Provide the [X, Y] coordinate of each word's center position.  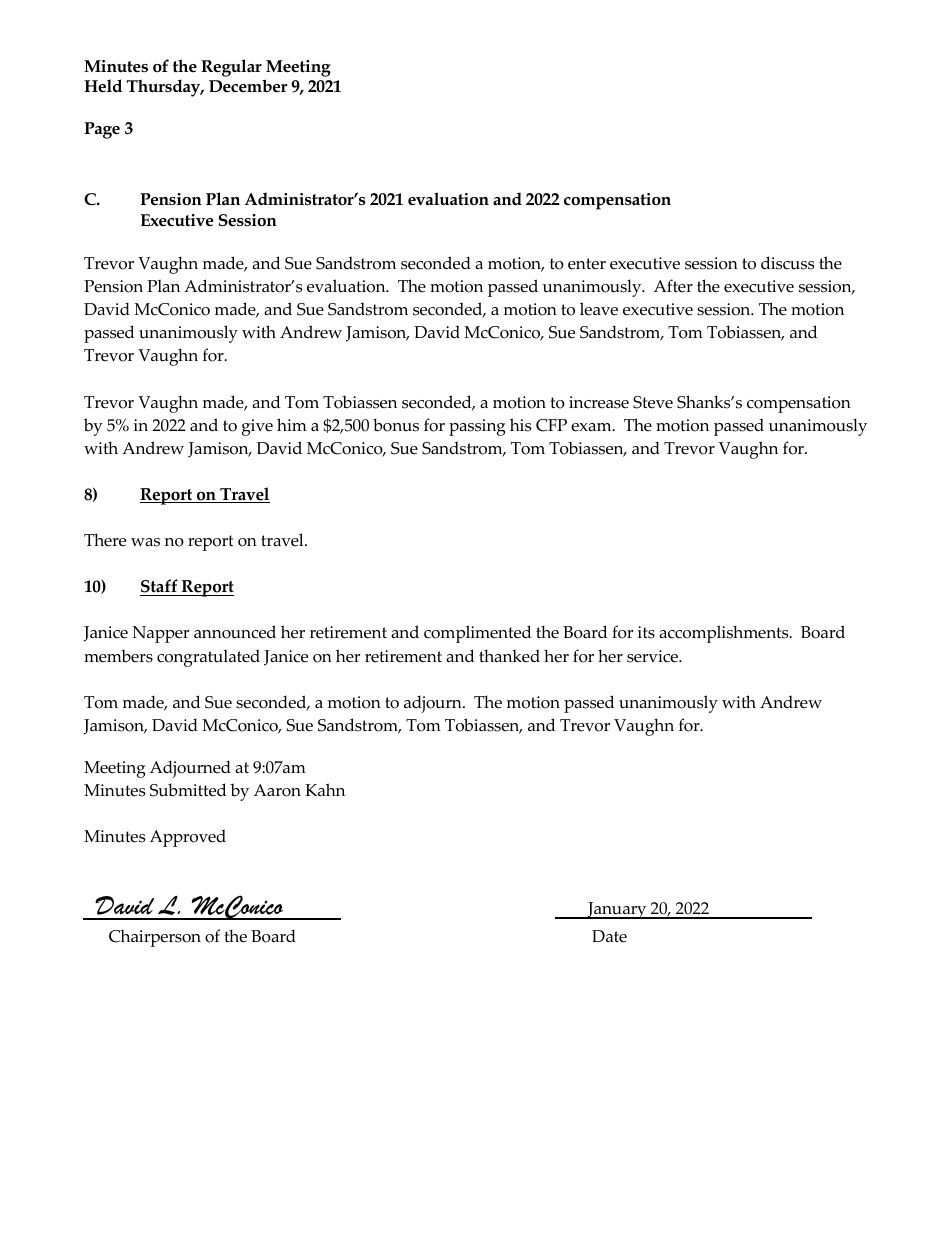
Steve [653, 402]
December [248, 86]
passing [477, 427]
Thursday [165, 88]
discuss [787, 263]
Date [609, 936]
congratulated [208, 658]
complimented [477, 634]
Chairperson [155, 938]
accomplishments [725, 634]
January [617, 910]
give [257, 427]
